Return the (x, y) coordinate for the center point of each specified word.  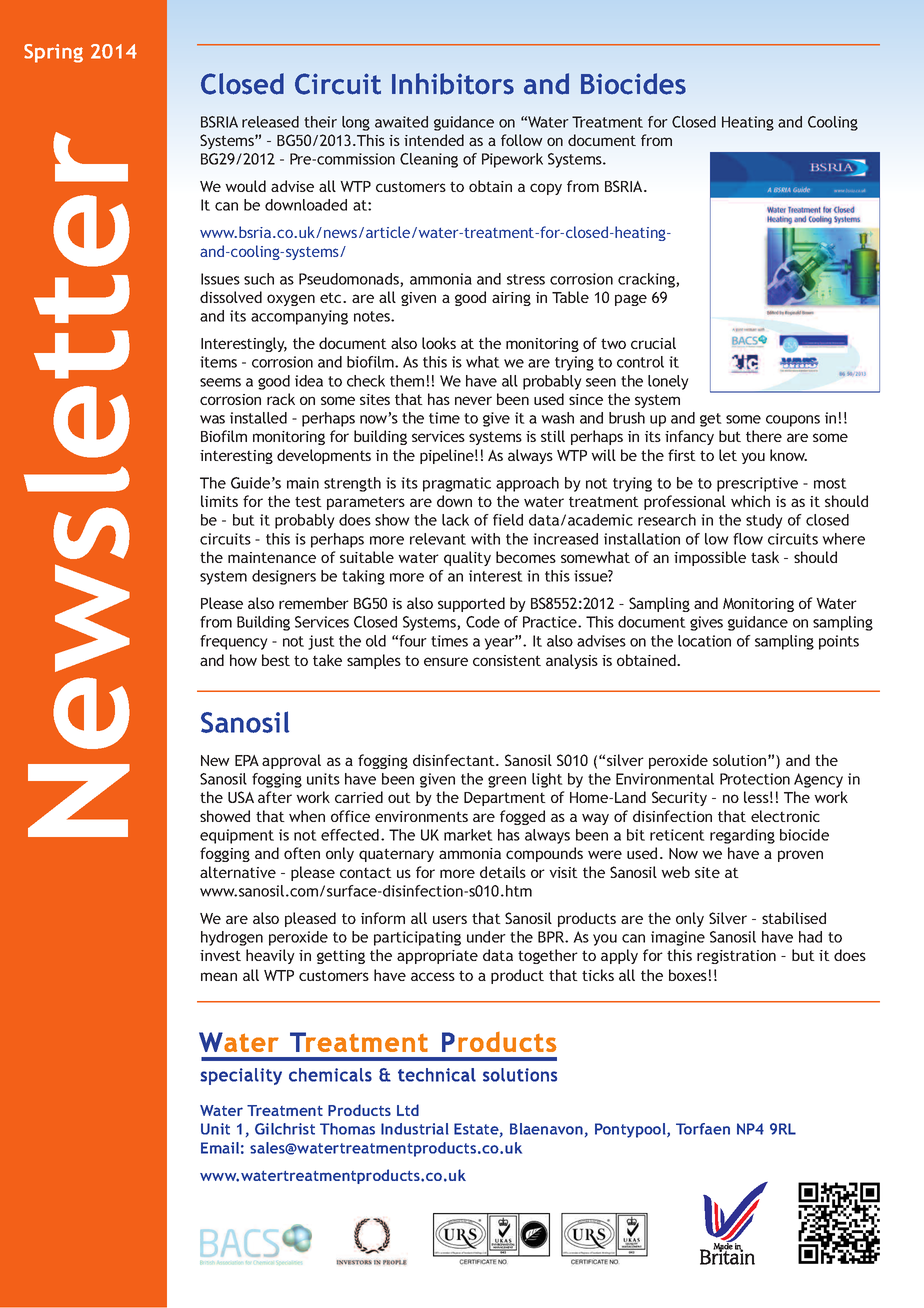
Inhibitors (453, 84)
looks (439, 343)
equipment (237, 836)
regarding (742, 836)
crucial (653, 343)
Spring (53, 53)
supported (471, 604)
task (765, 557)
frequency (234, 642)
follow (522, 140)
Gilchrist (285, 1129)
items (218, 362)
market (468, 835)
